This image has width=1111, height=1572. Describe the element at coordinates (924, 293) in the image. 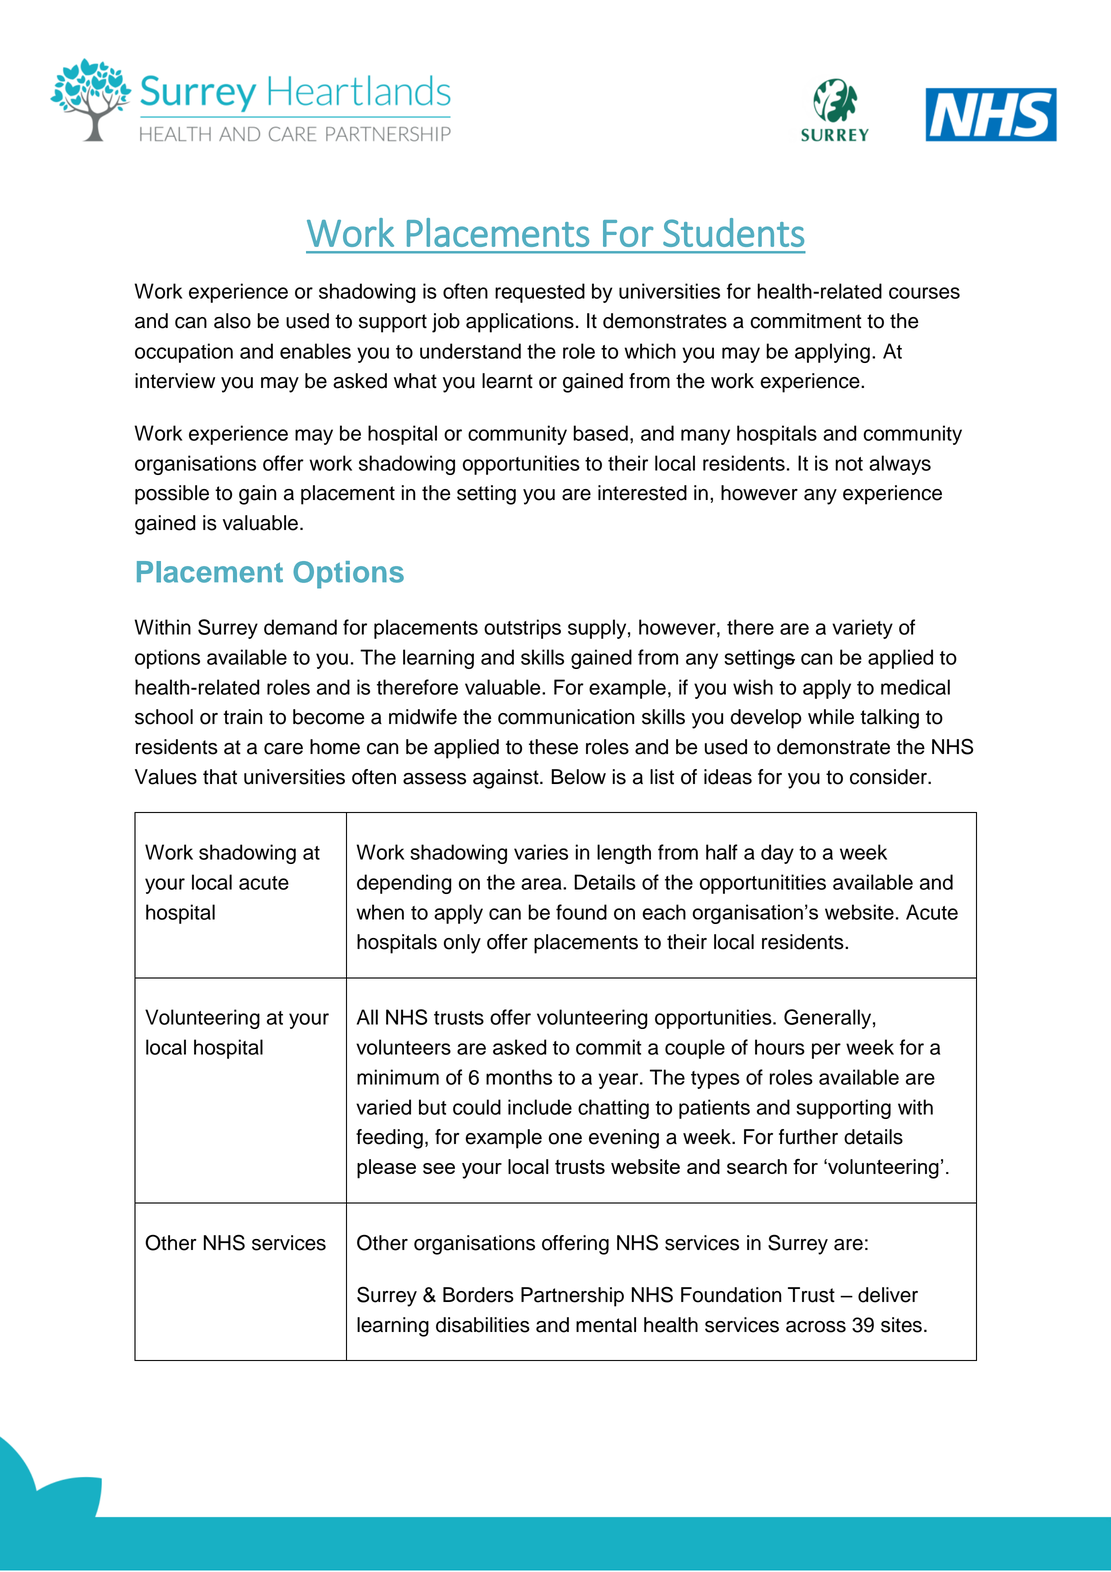

I see `courses` at that location.
